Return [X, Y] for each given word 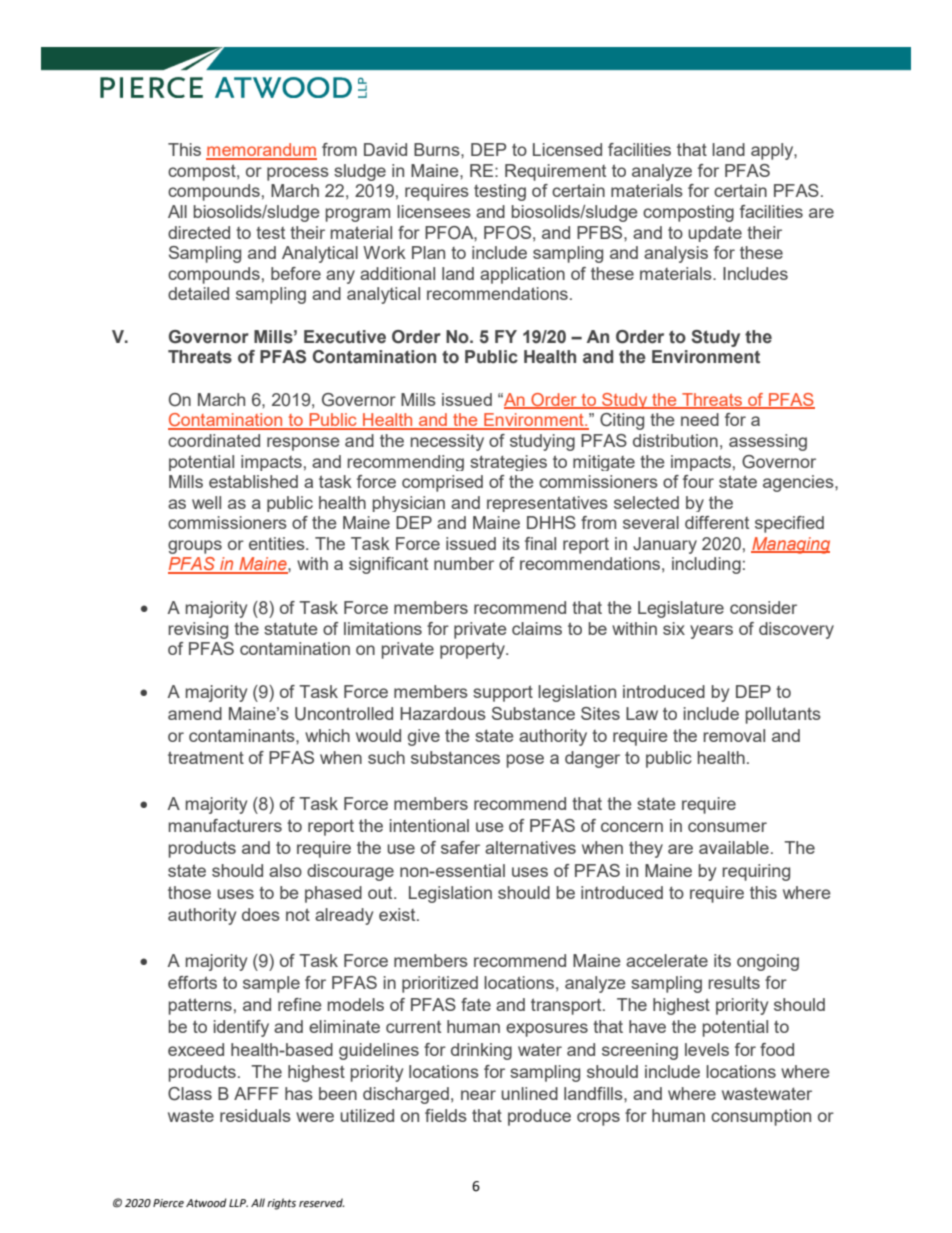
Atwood [206, 1203]
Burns [438, 149]
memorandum [261, 151]
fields [446, 1115]
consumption [761, 1117]
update [715, 234]
